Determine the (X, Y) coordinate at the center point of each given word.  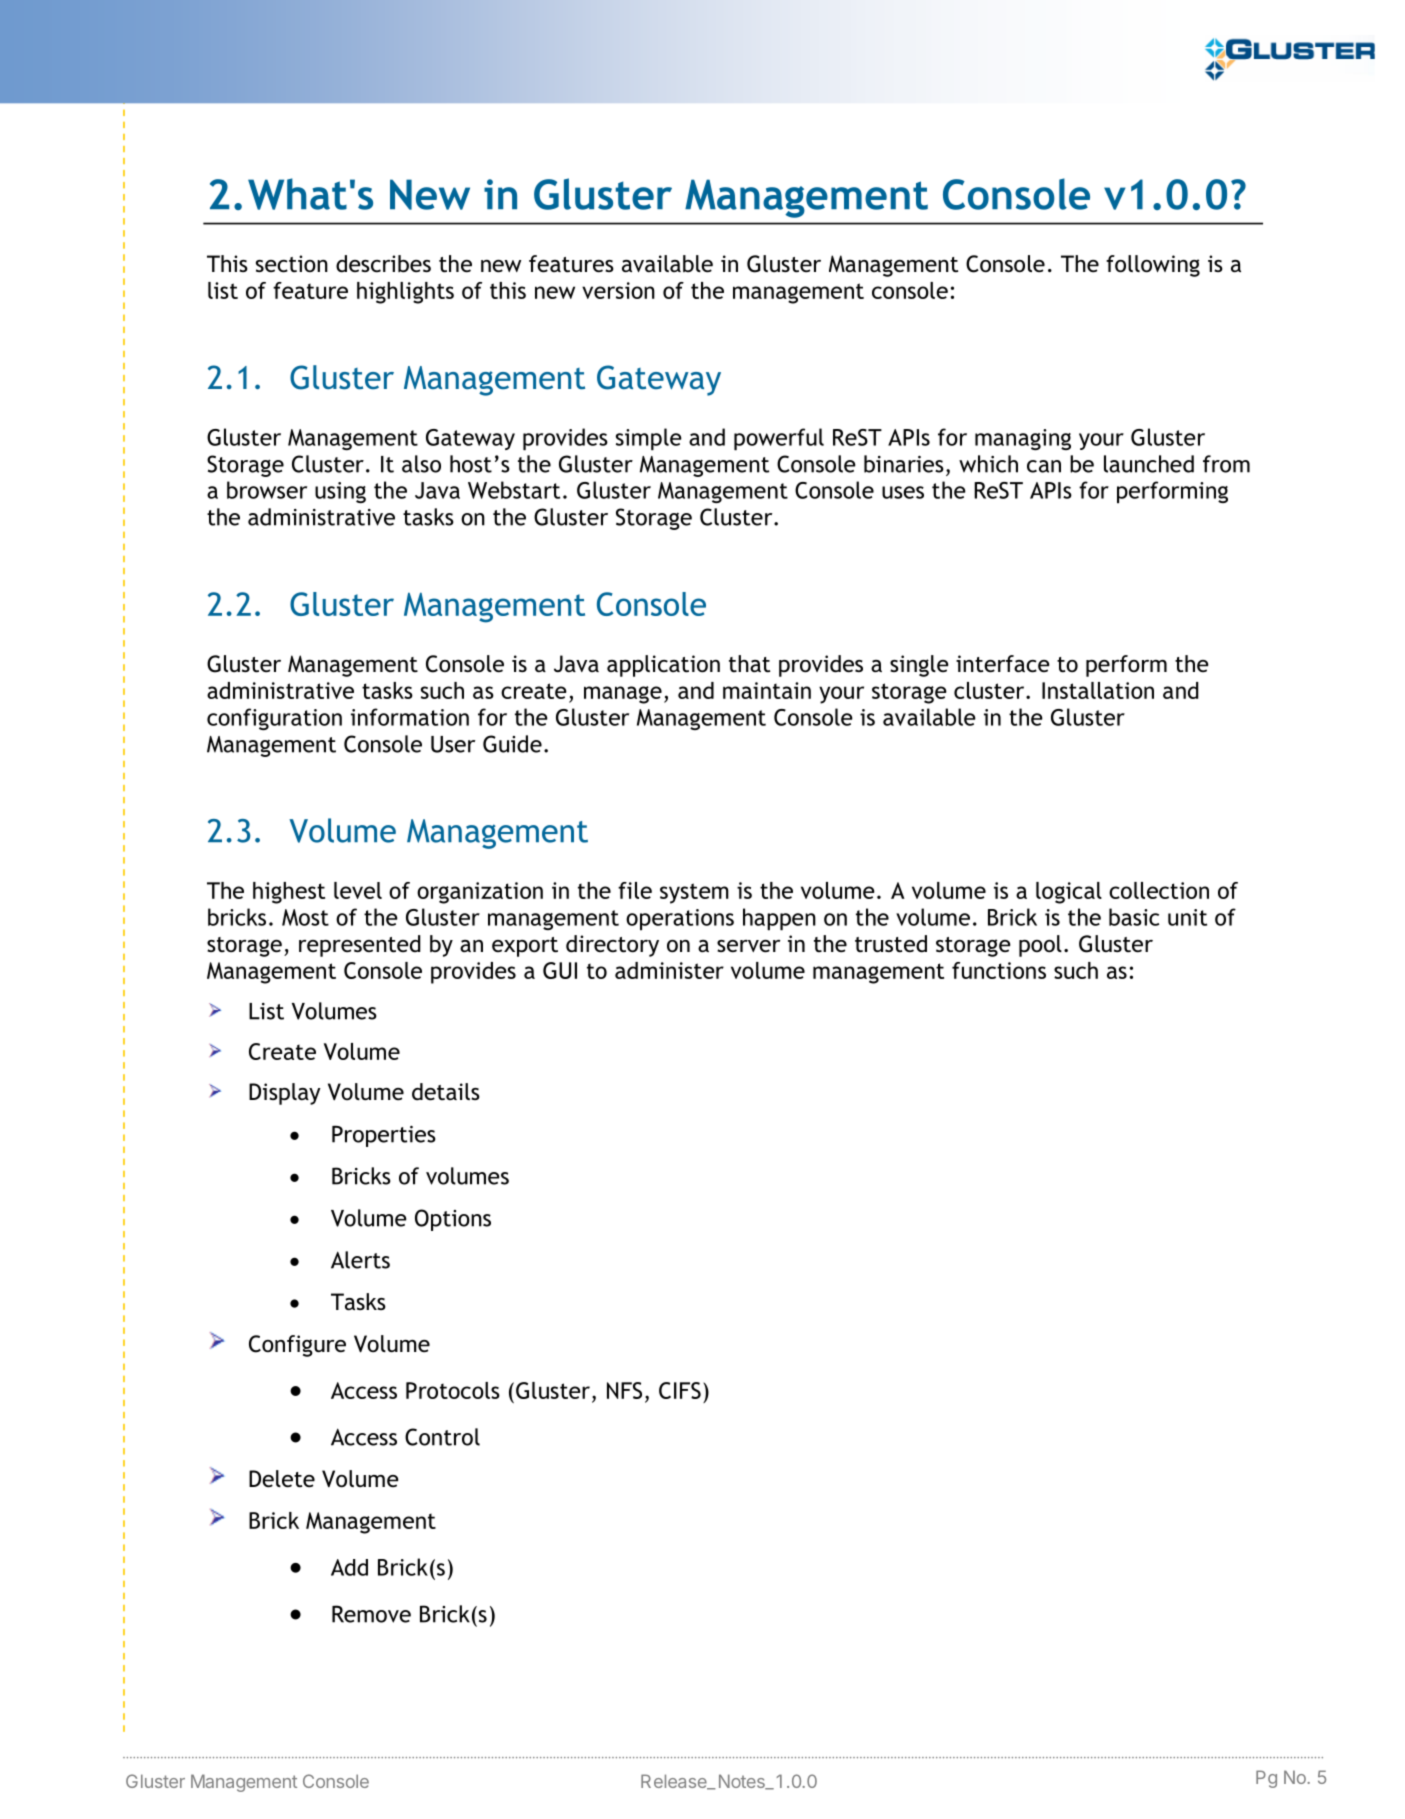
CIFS (680, 1390)
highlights (405, 293)
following (1153, 266)
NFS (624, 1390)
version (618, 290)
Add (349, 1567)
